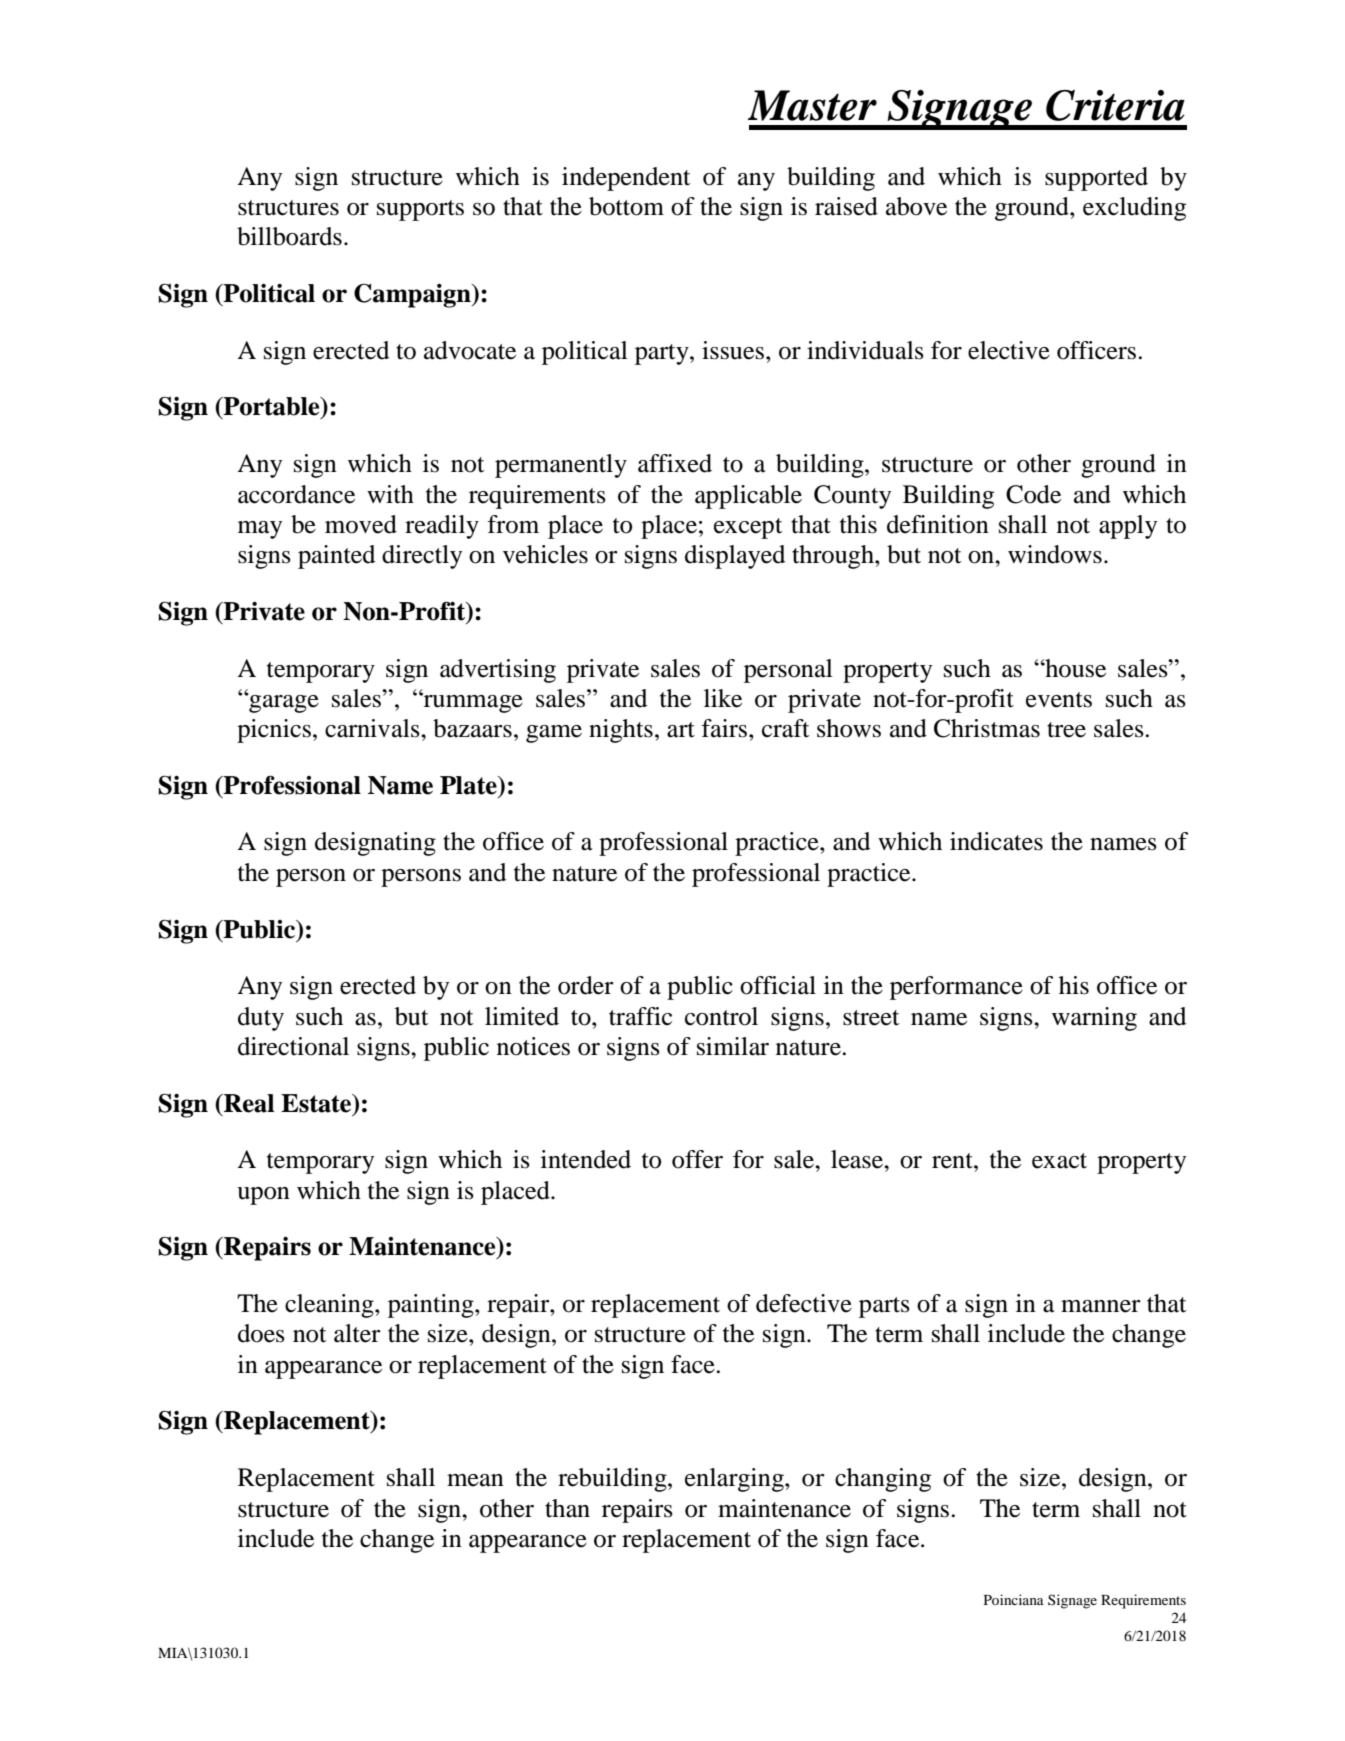 The image size is (1345, 1741). Describe the element at coordinates (735, 1480) in the screenshot. I see `enlarging` at that location.
